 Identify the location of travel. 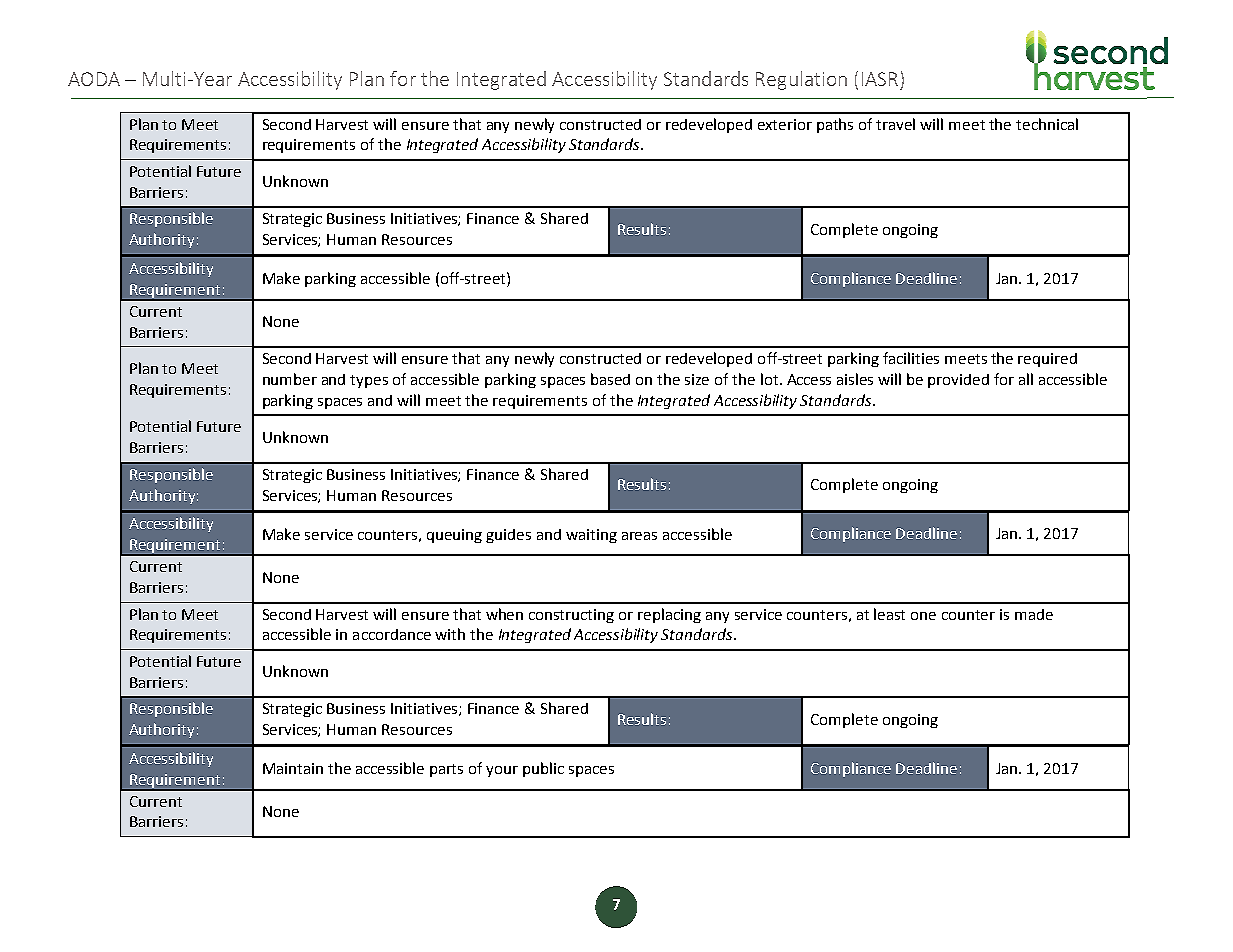
(895, 124).
